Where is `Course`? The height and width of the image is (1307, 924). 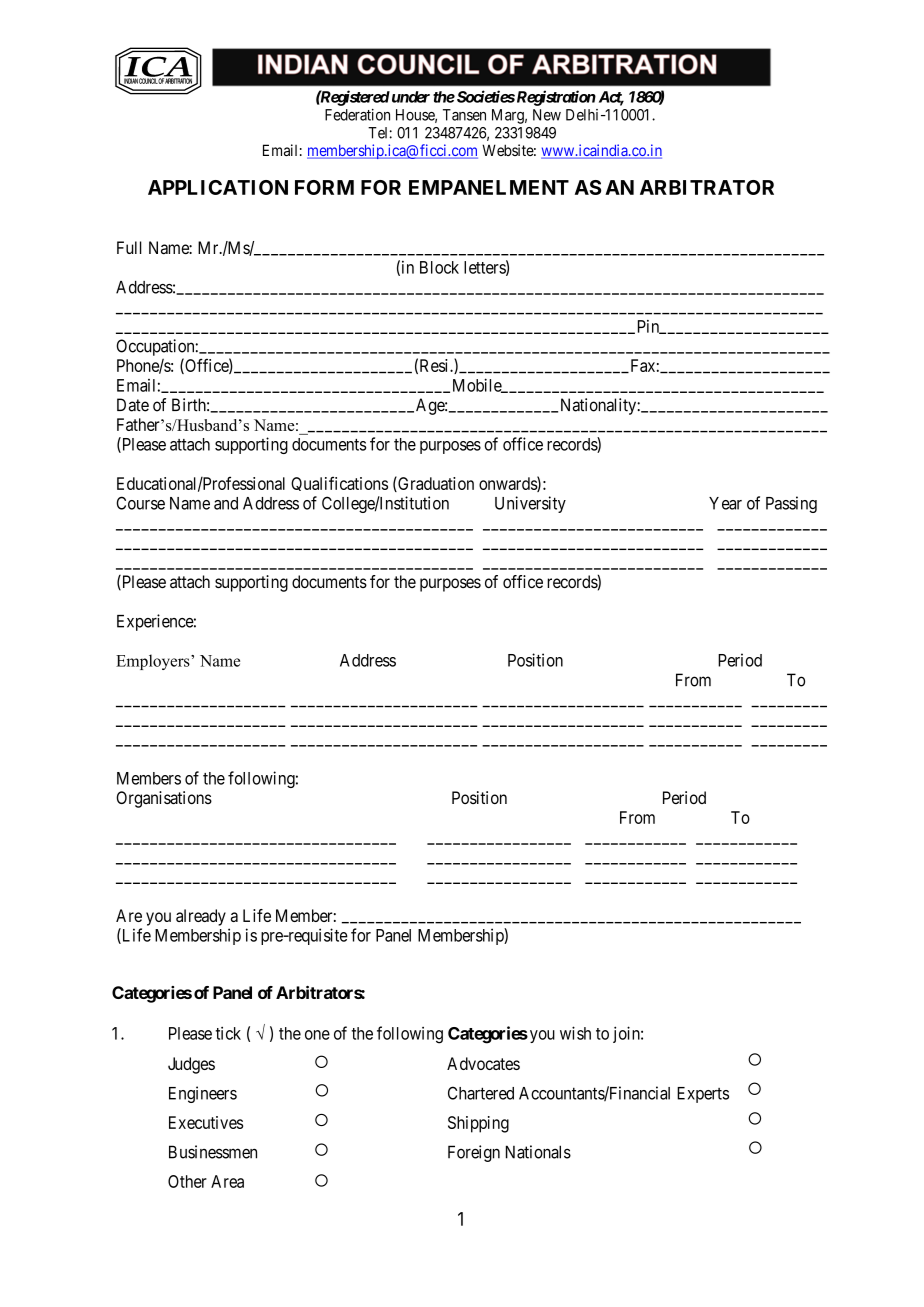 Course is located at coordinates (140, 503).
